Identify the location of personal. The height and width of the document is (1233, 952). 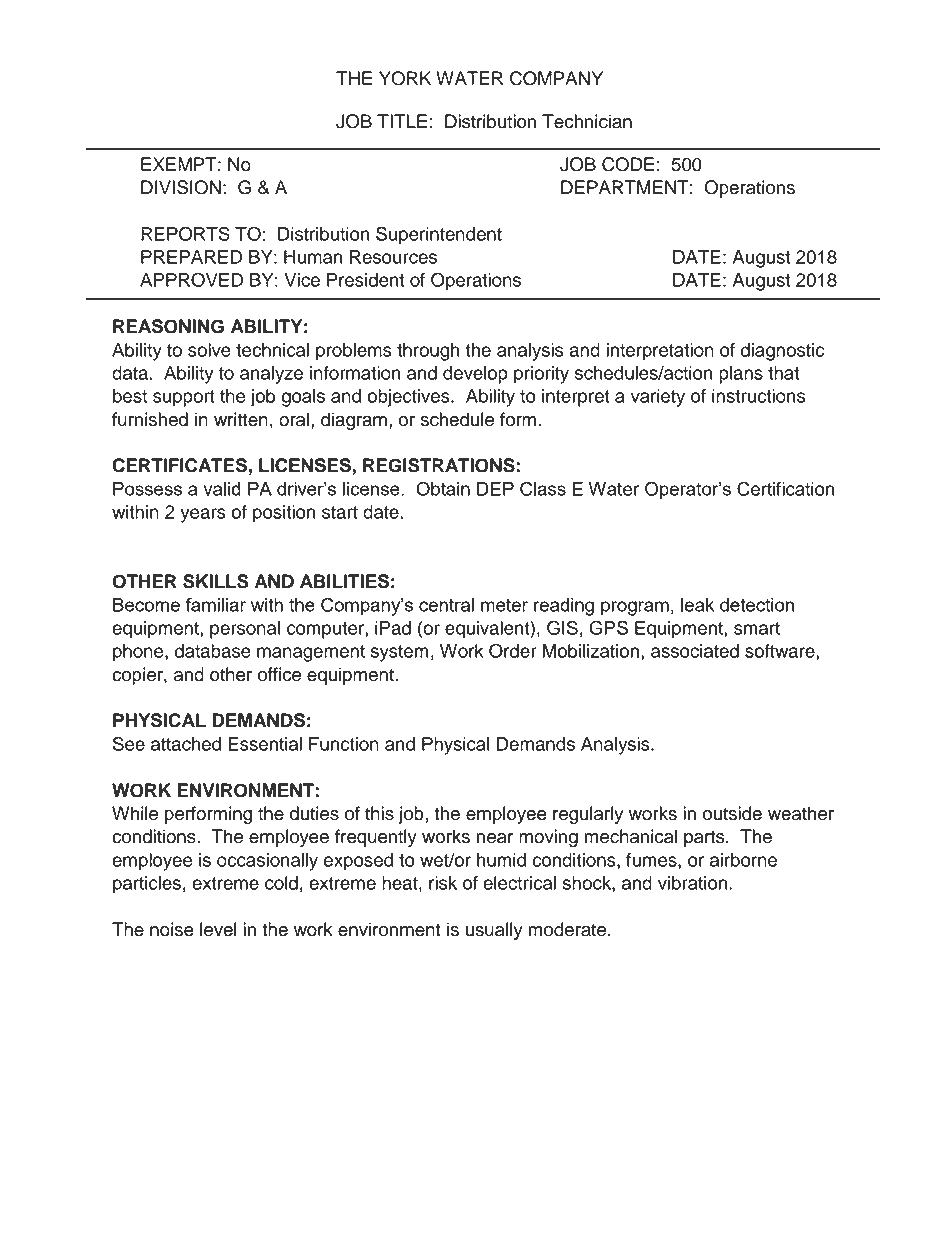
(245, 630).
